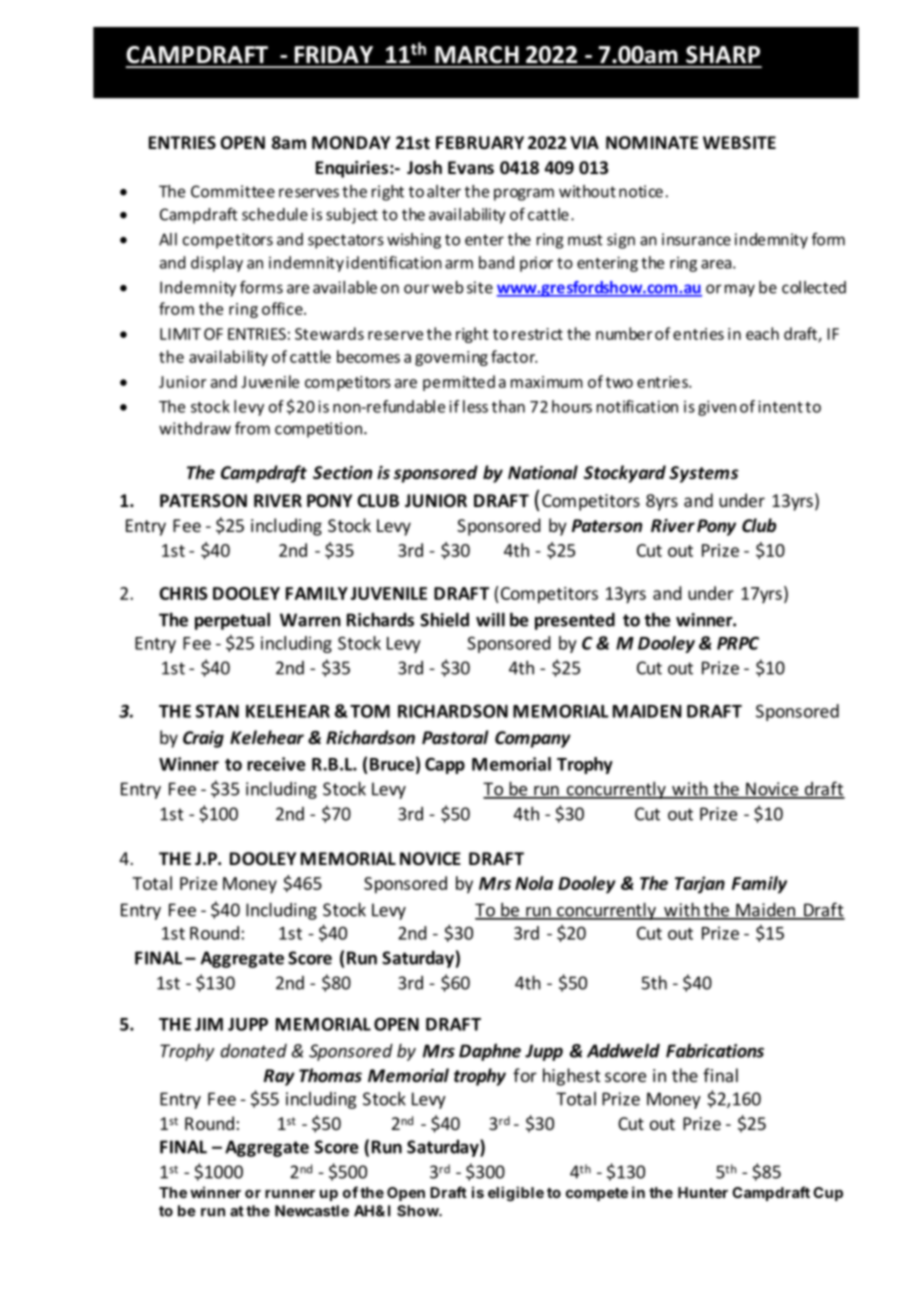  What do you see at coordinates (703, 1192) in the screenshot?
I see `Hunter` at bounding box center [703, 1192].
